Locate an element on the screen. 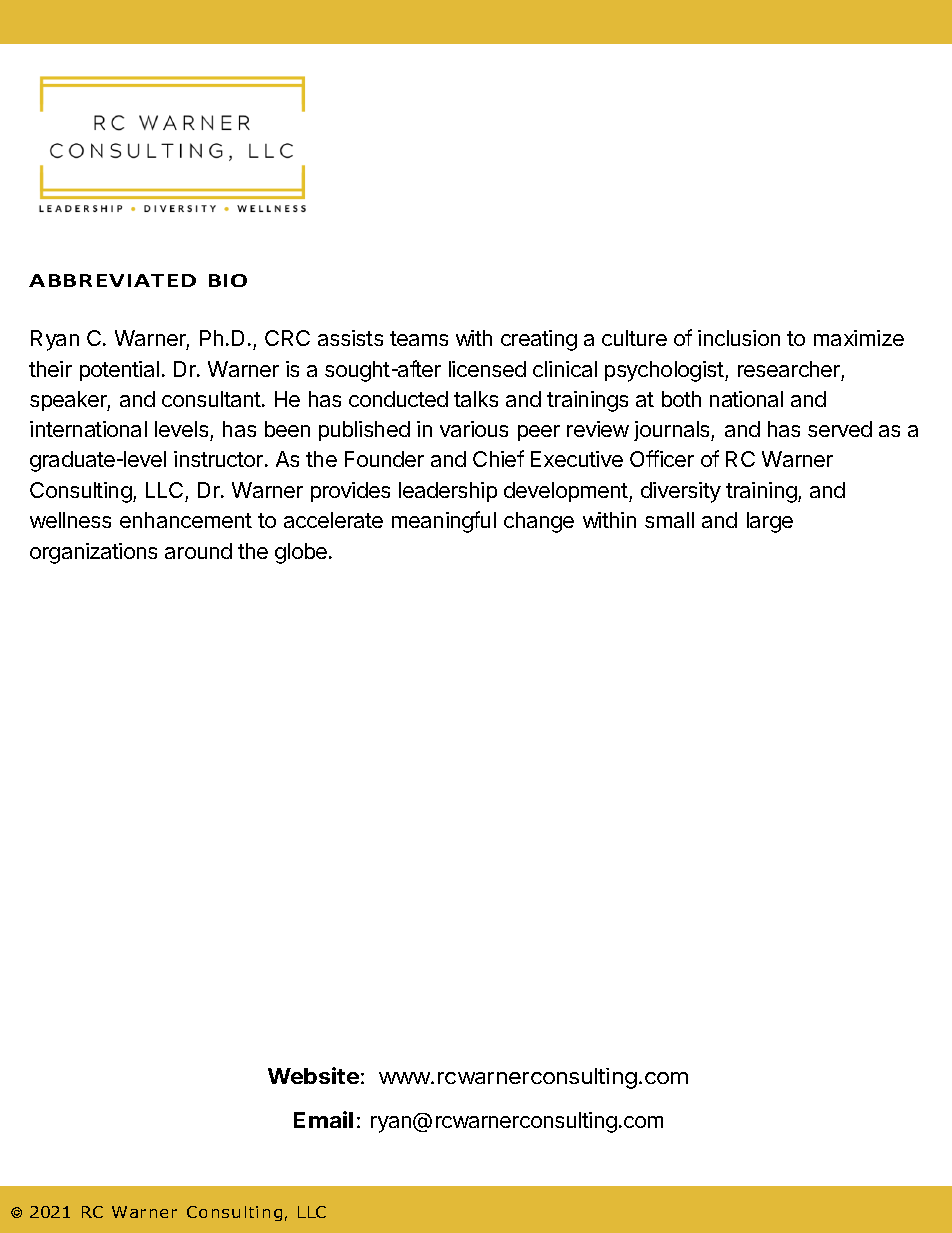 The width and height of the screenshot is (952, 1233). around is located at coordinates (198, 551).
